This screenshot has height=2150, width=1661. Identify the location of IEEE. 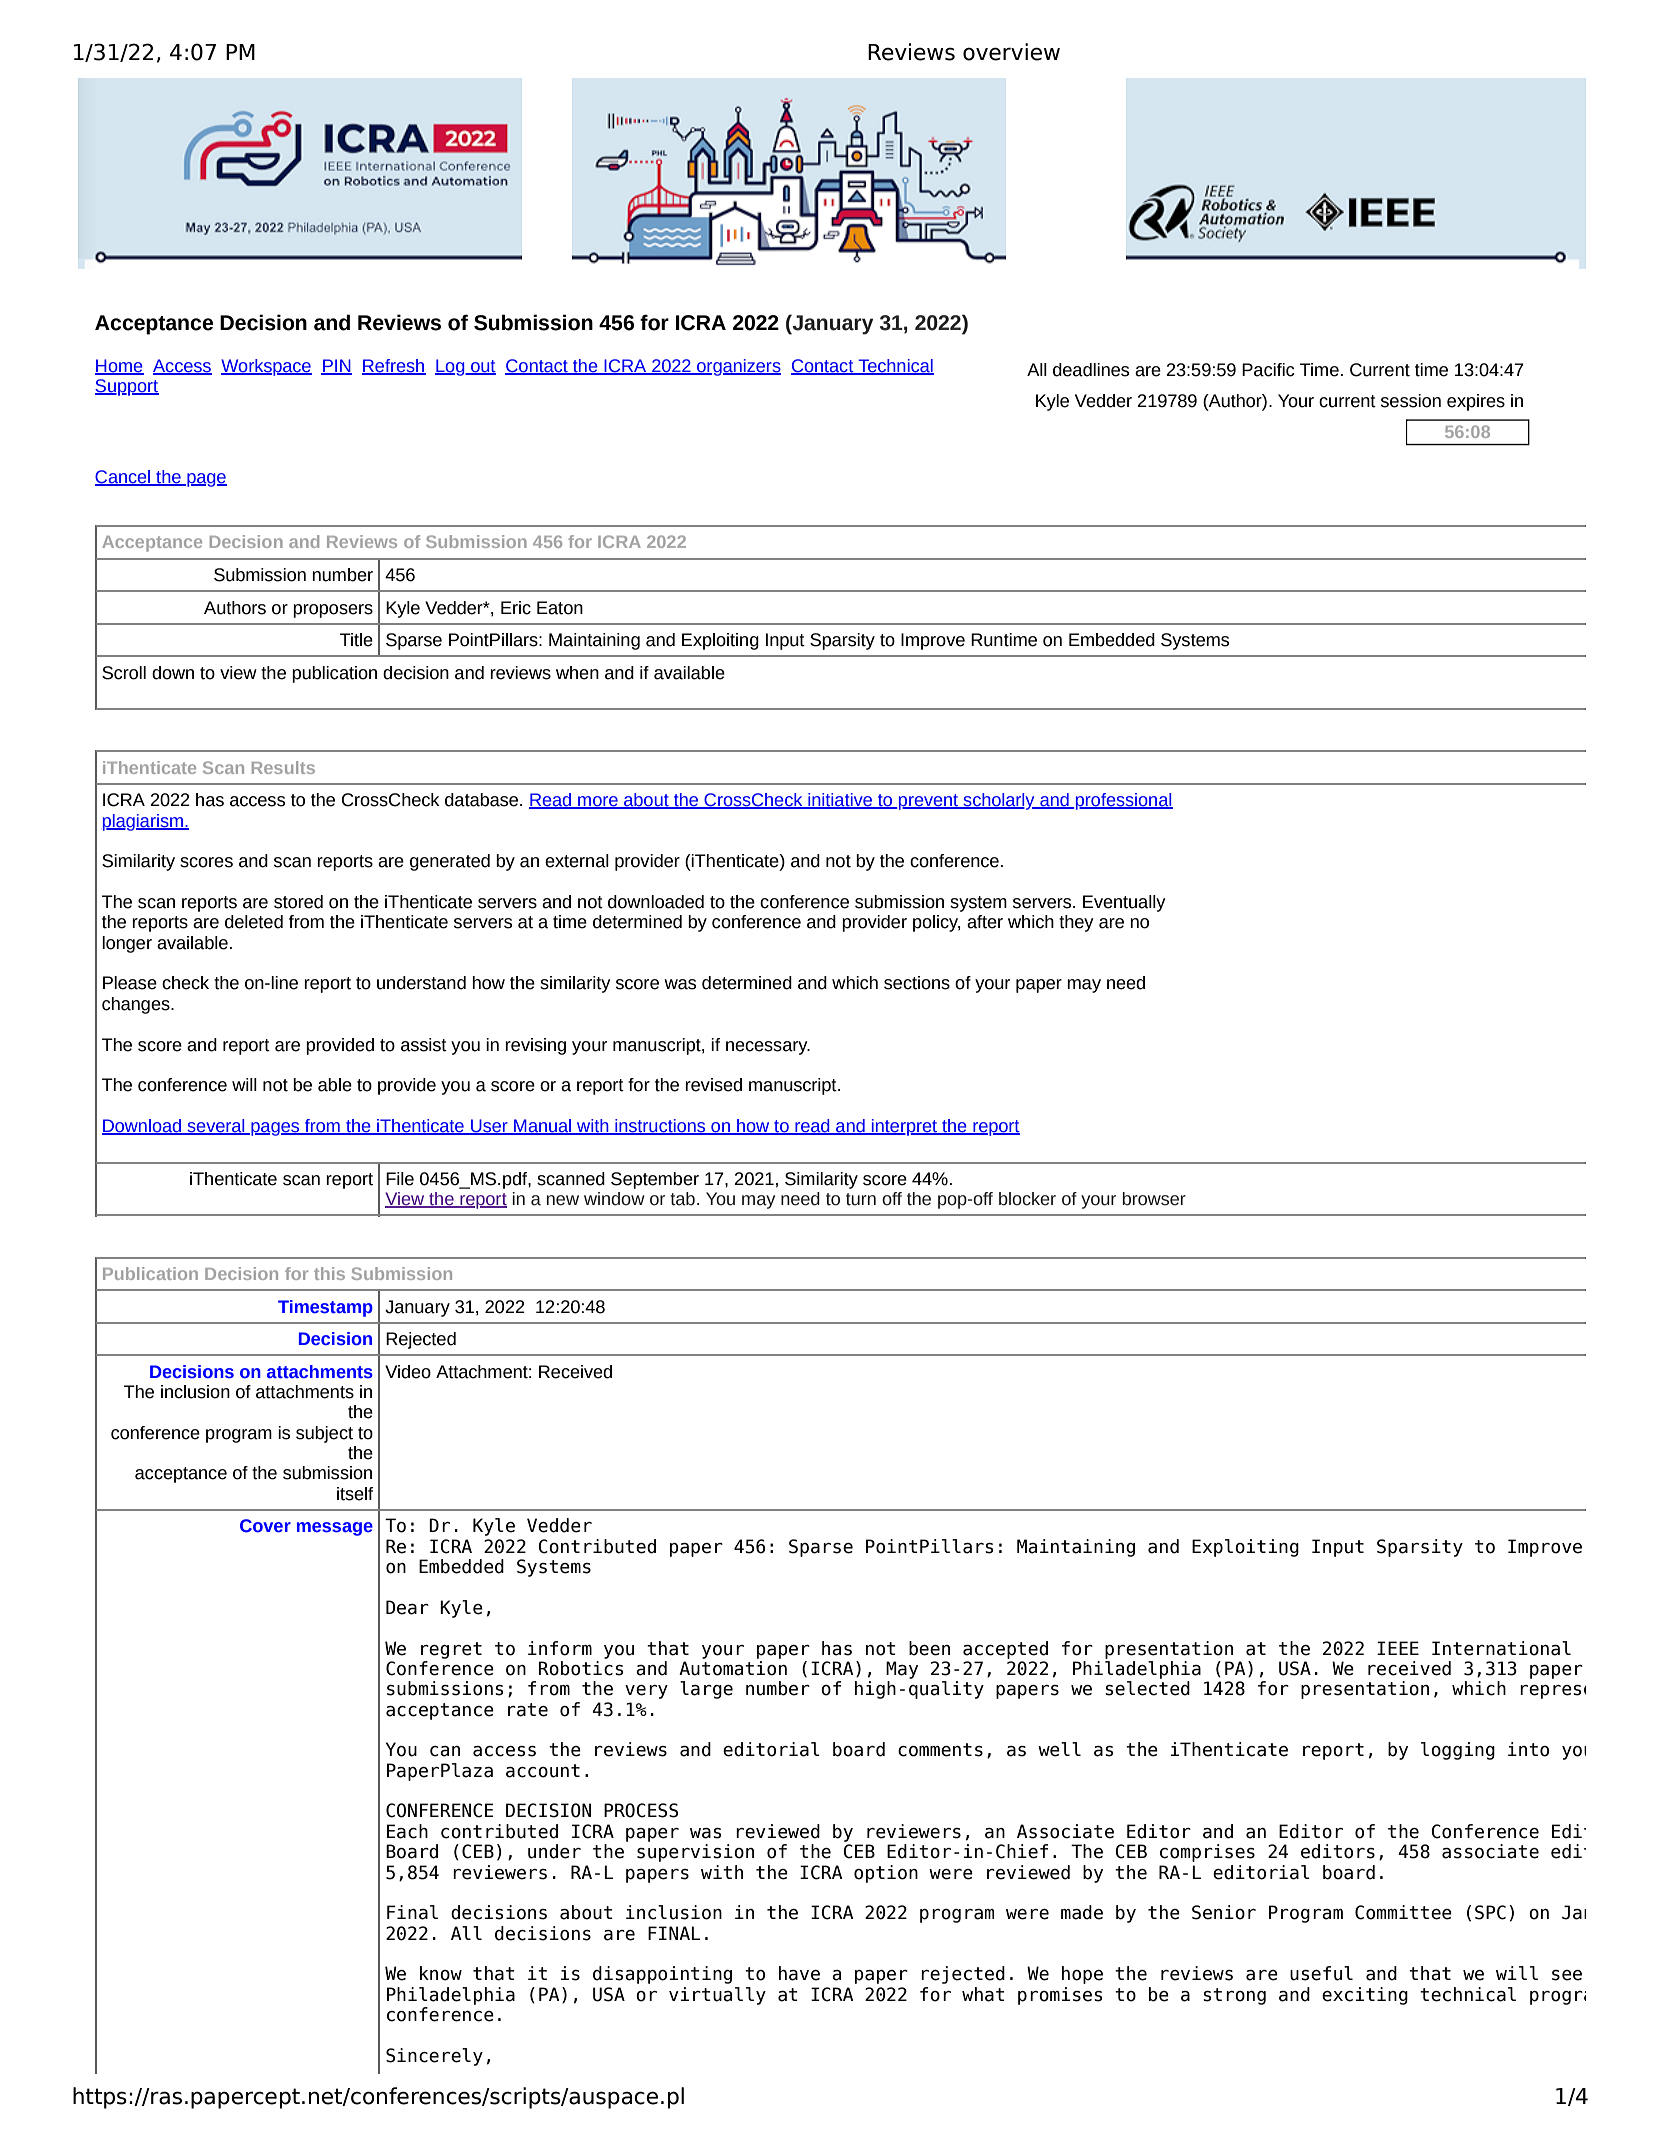
(1398, 1648).
